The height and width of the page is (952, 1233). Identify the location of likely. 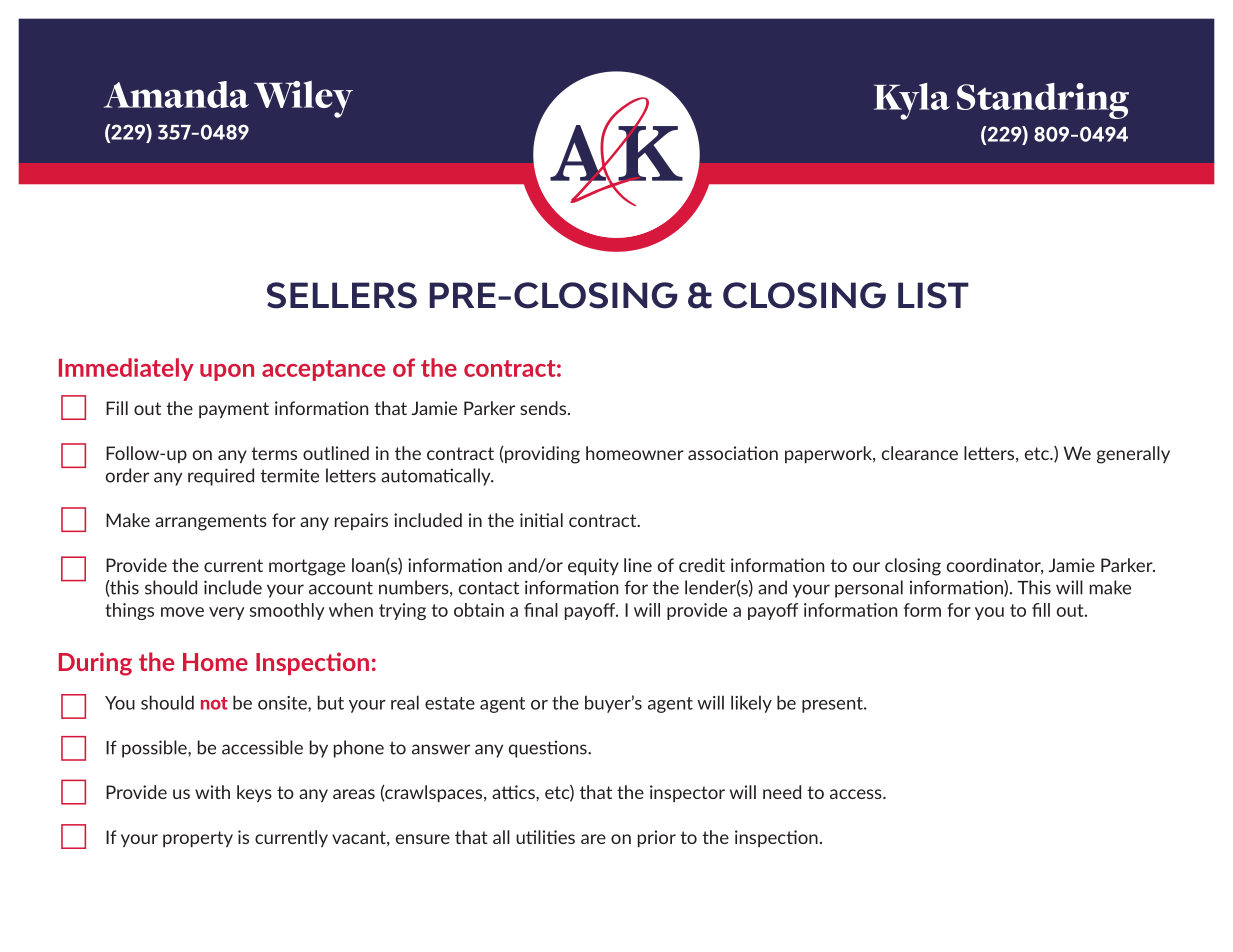
(751, 704).
